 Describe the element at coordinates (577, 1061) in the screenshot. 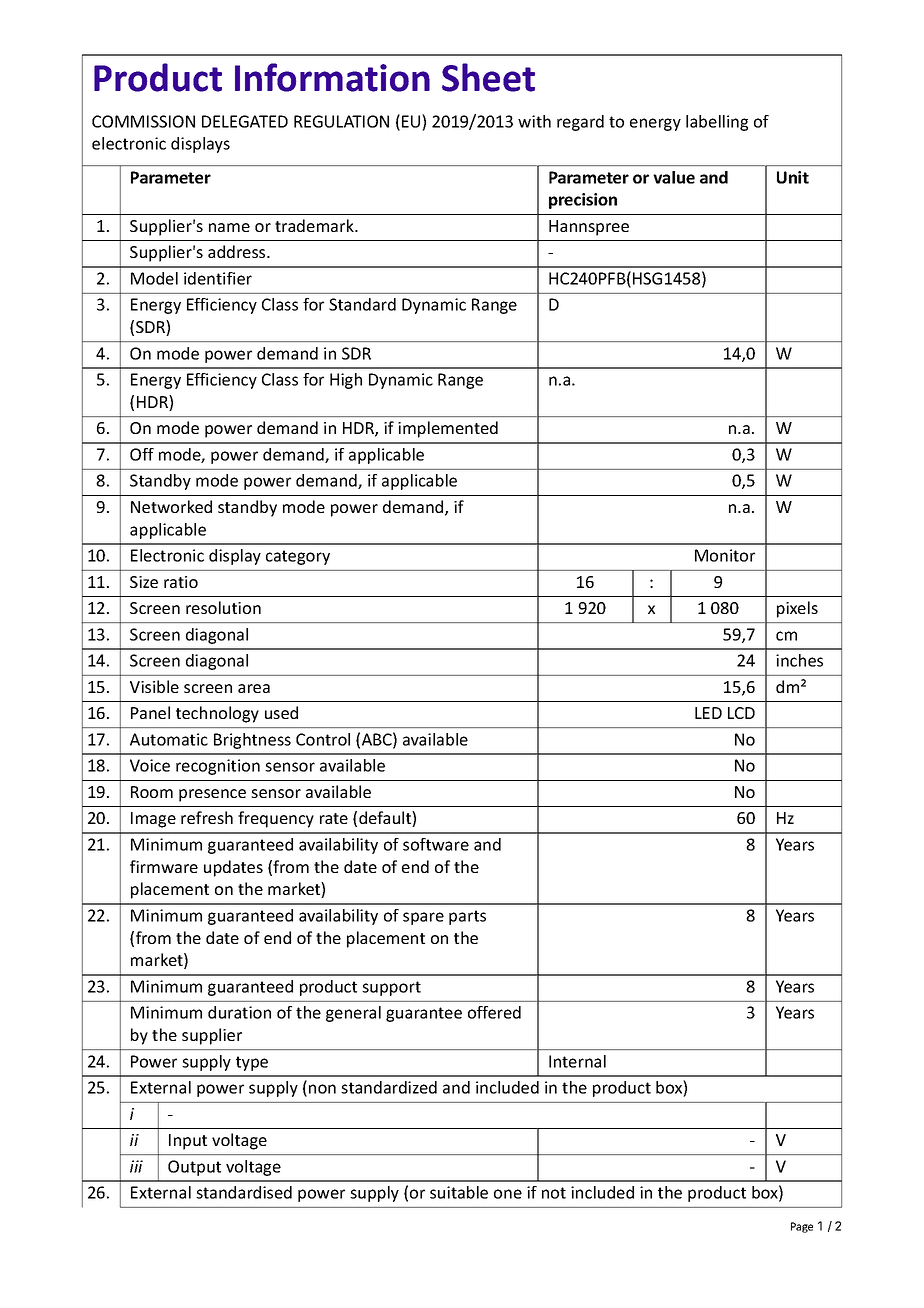

I see `Internal` at that location.
